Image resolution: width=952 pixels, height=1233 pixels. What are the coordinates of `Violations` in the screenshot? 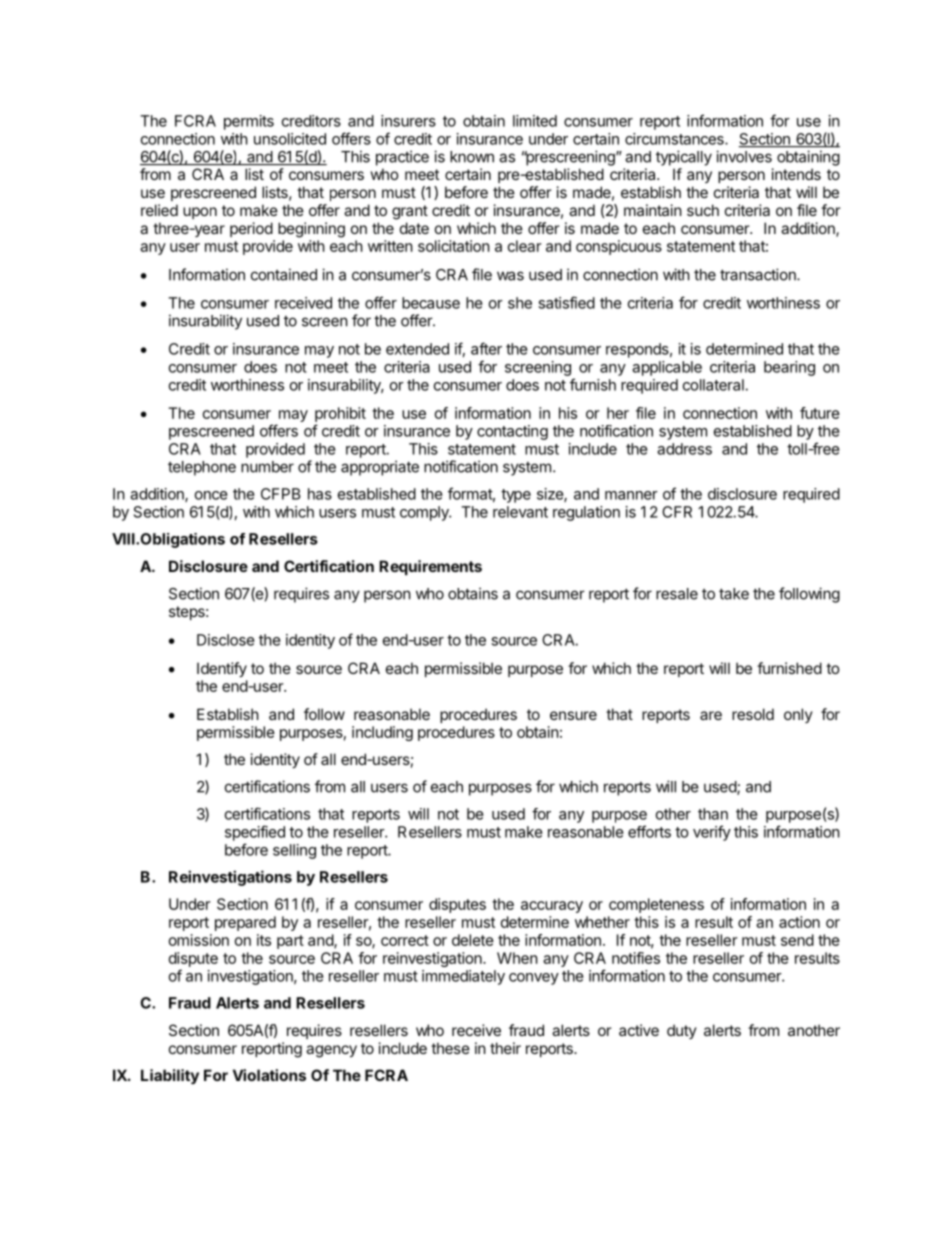 It's located at (269, 1075).
